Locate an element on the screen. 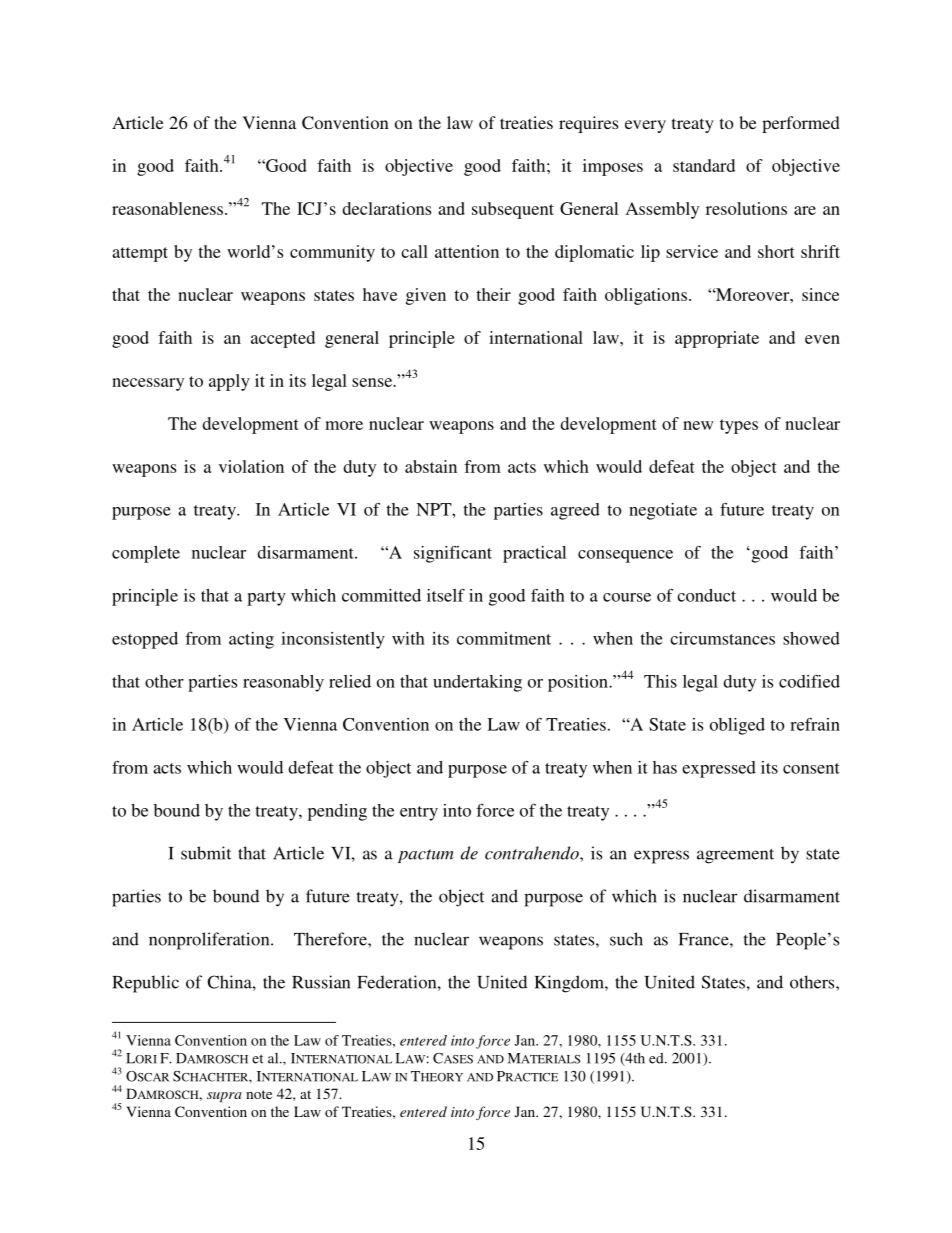 The image size is (952, 1233). reasonableness is located at coordinates (167, 208).
